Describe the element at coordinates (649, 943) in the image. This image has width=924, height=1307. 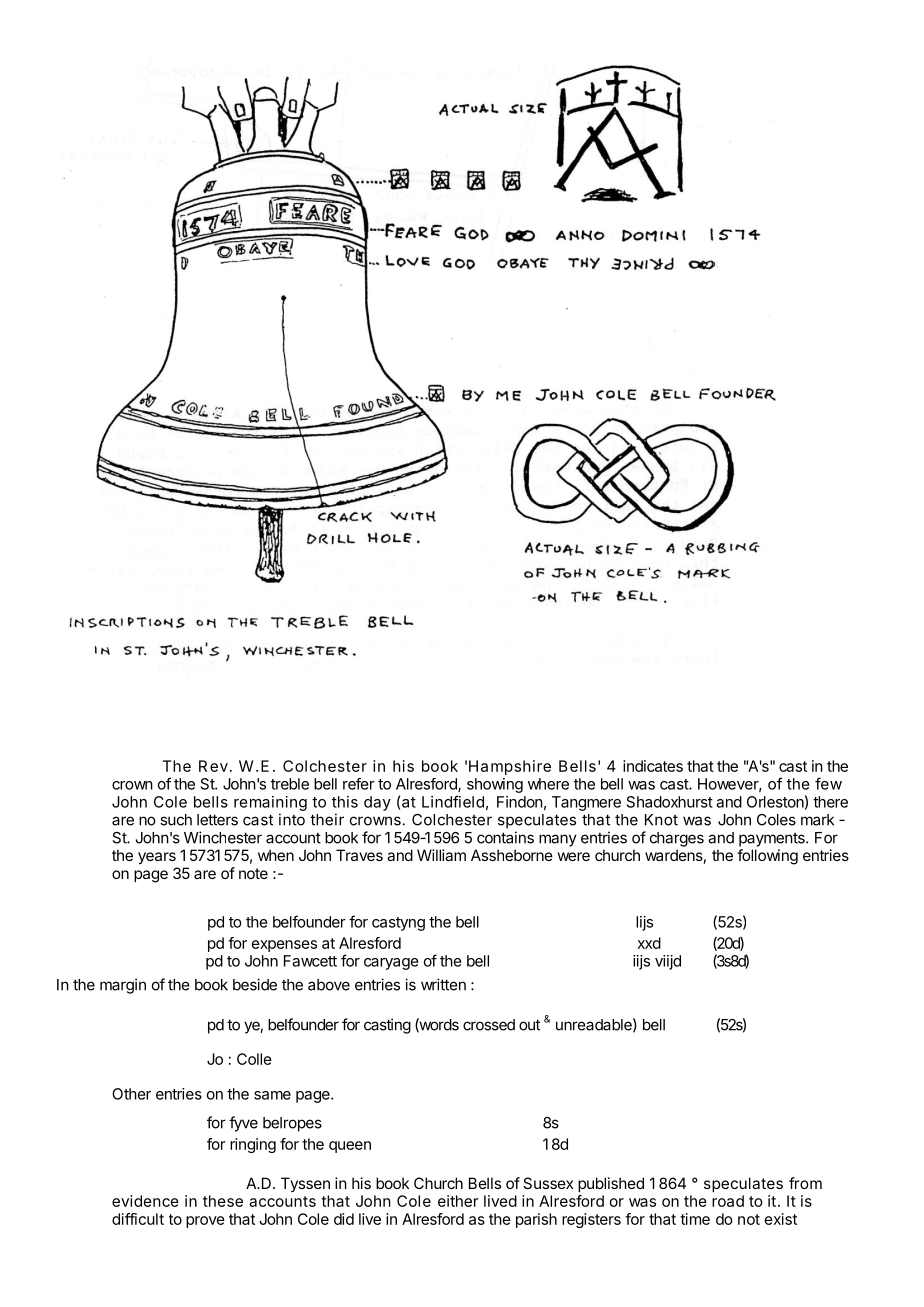
I see `xxd` at that location.
